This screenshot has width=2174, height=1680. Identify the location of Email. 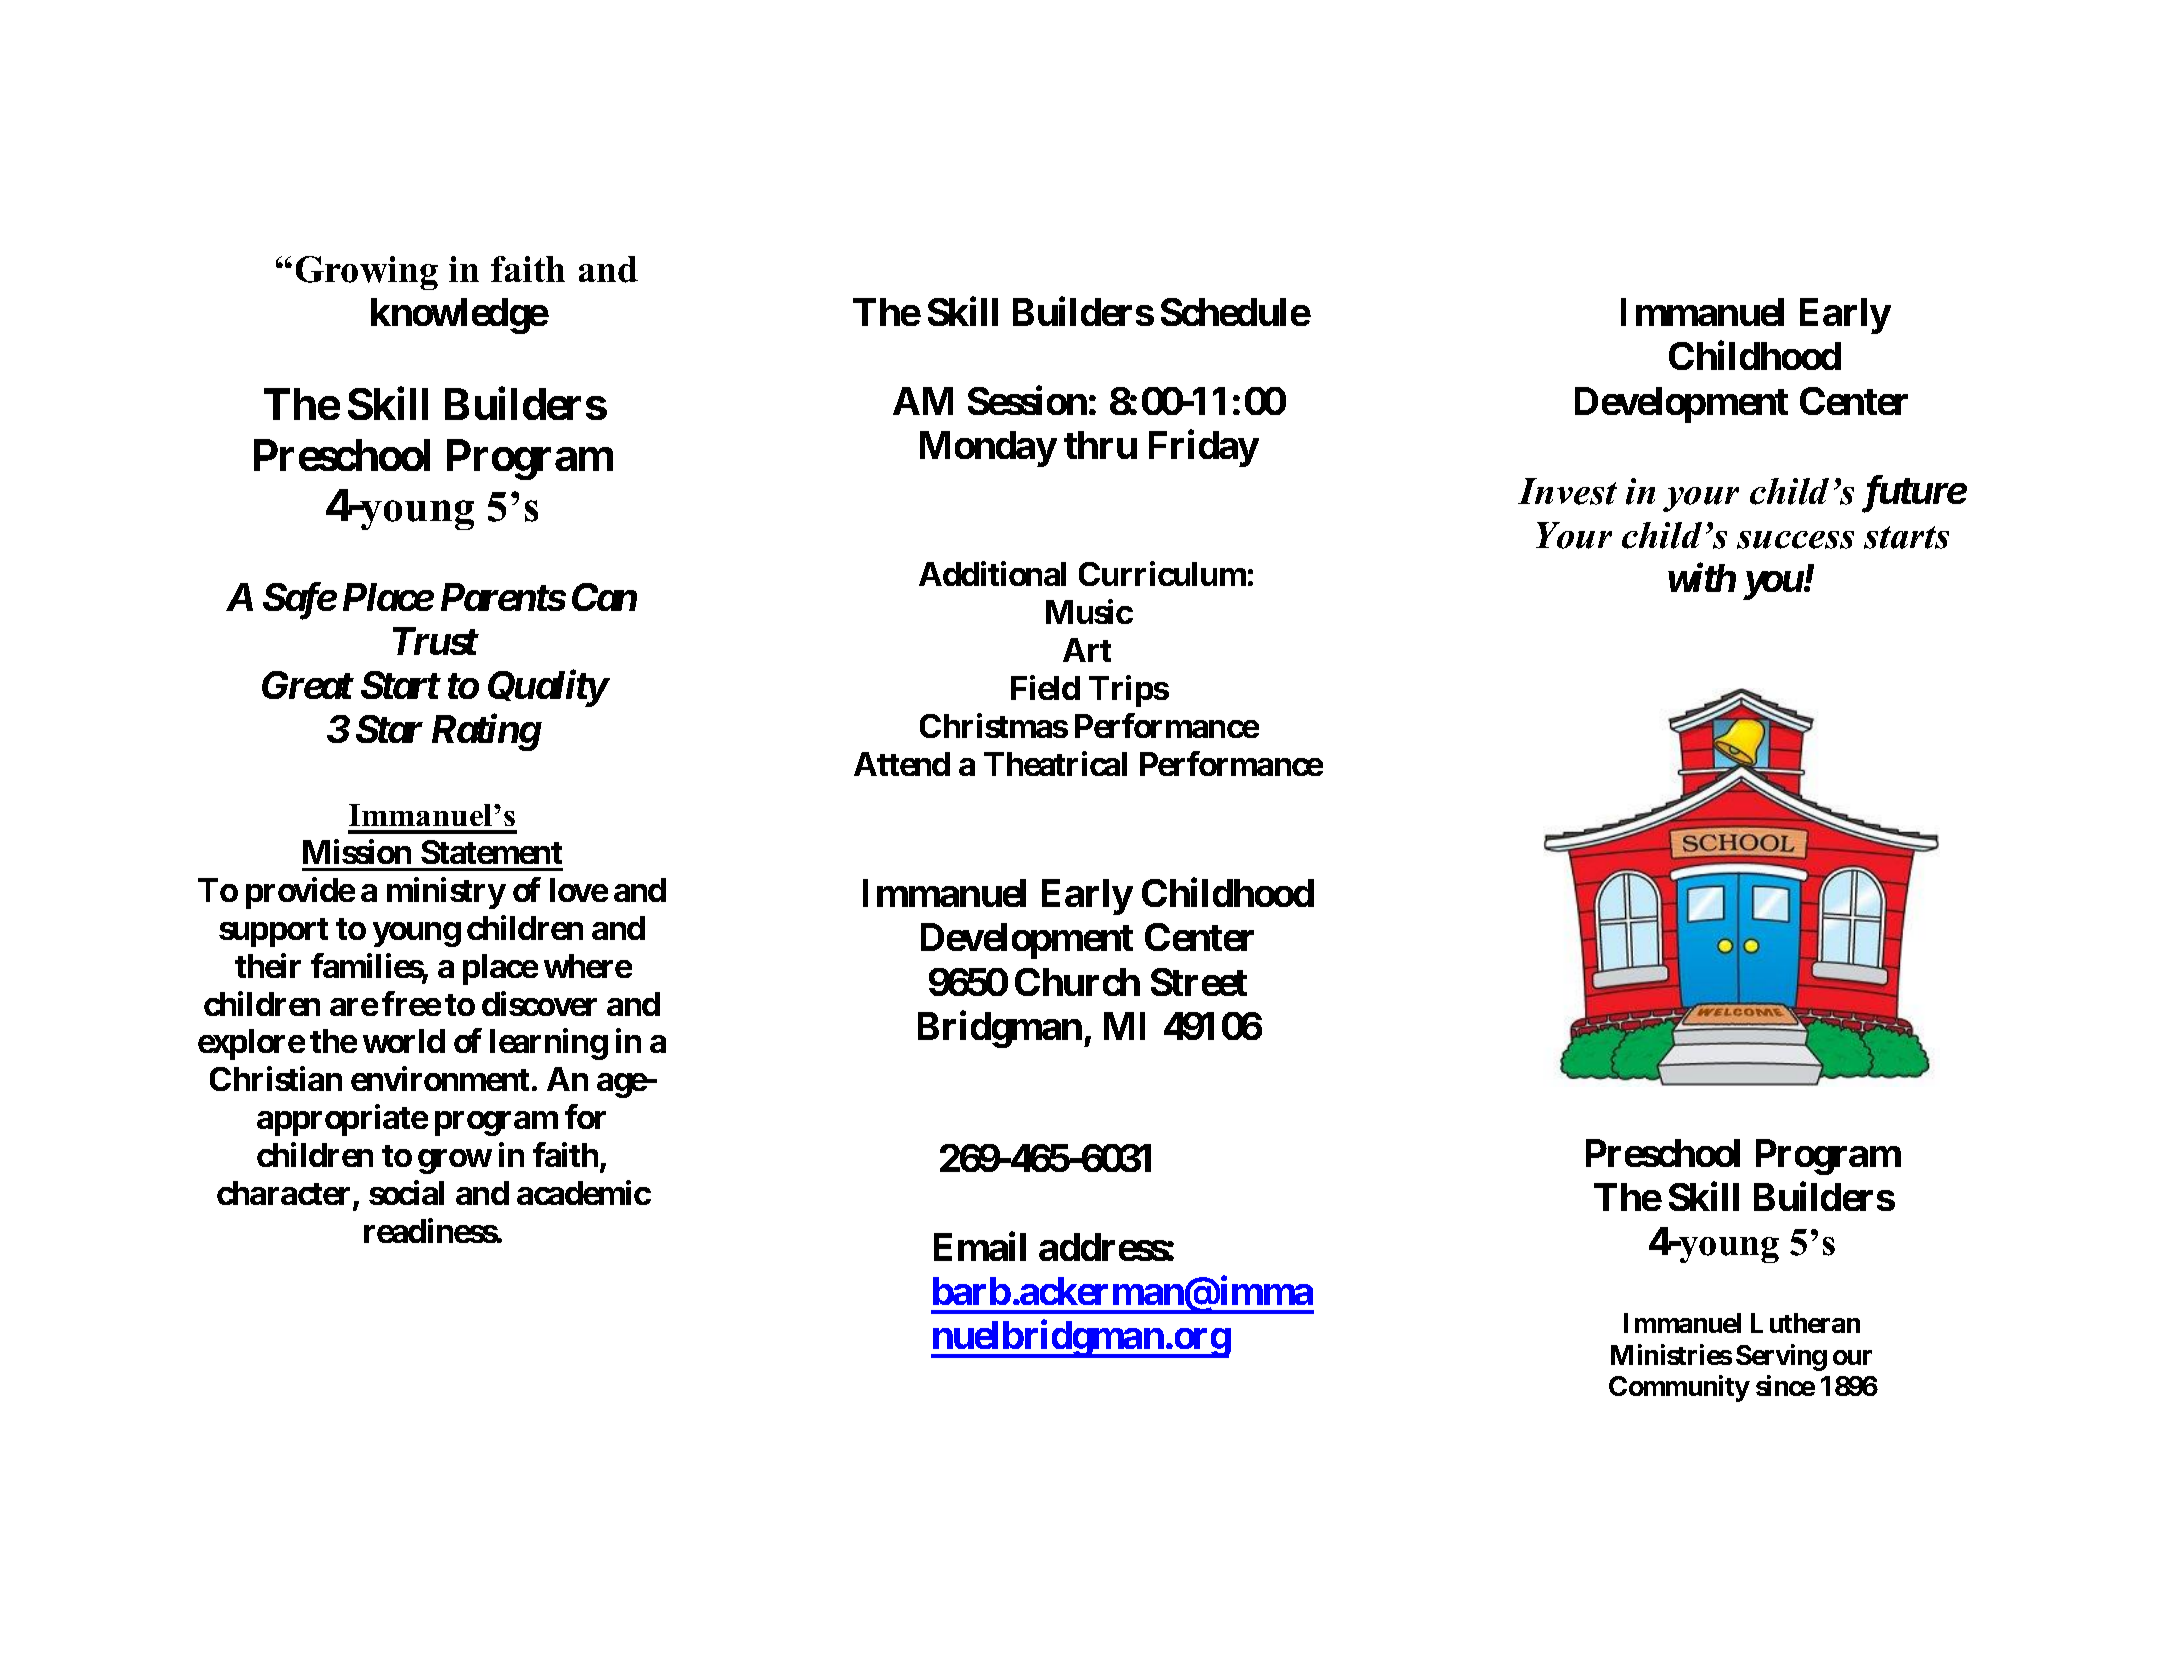
(980, 1246).
